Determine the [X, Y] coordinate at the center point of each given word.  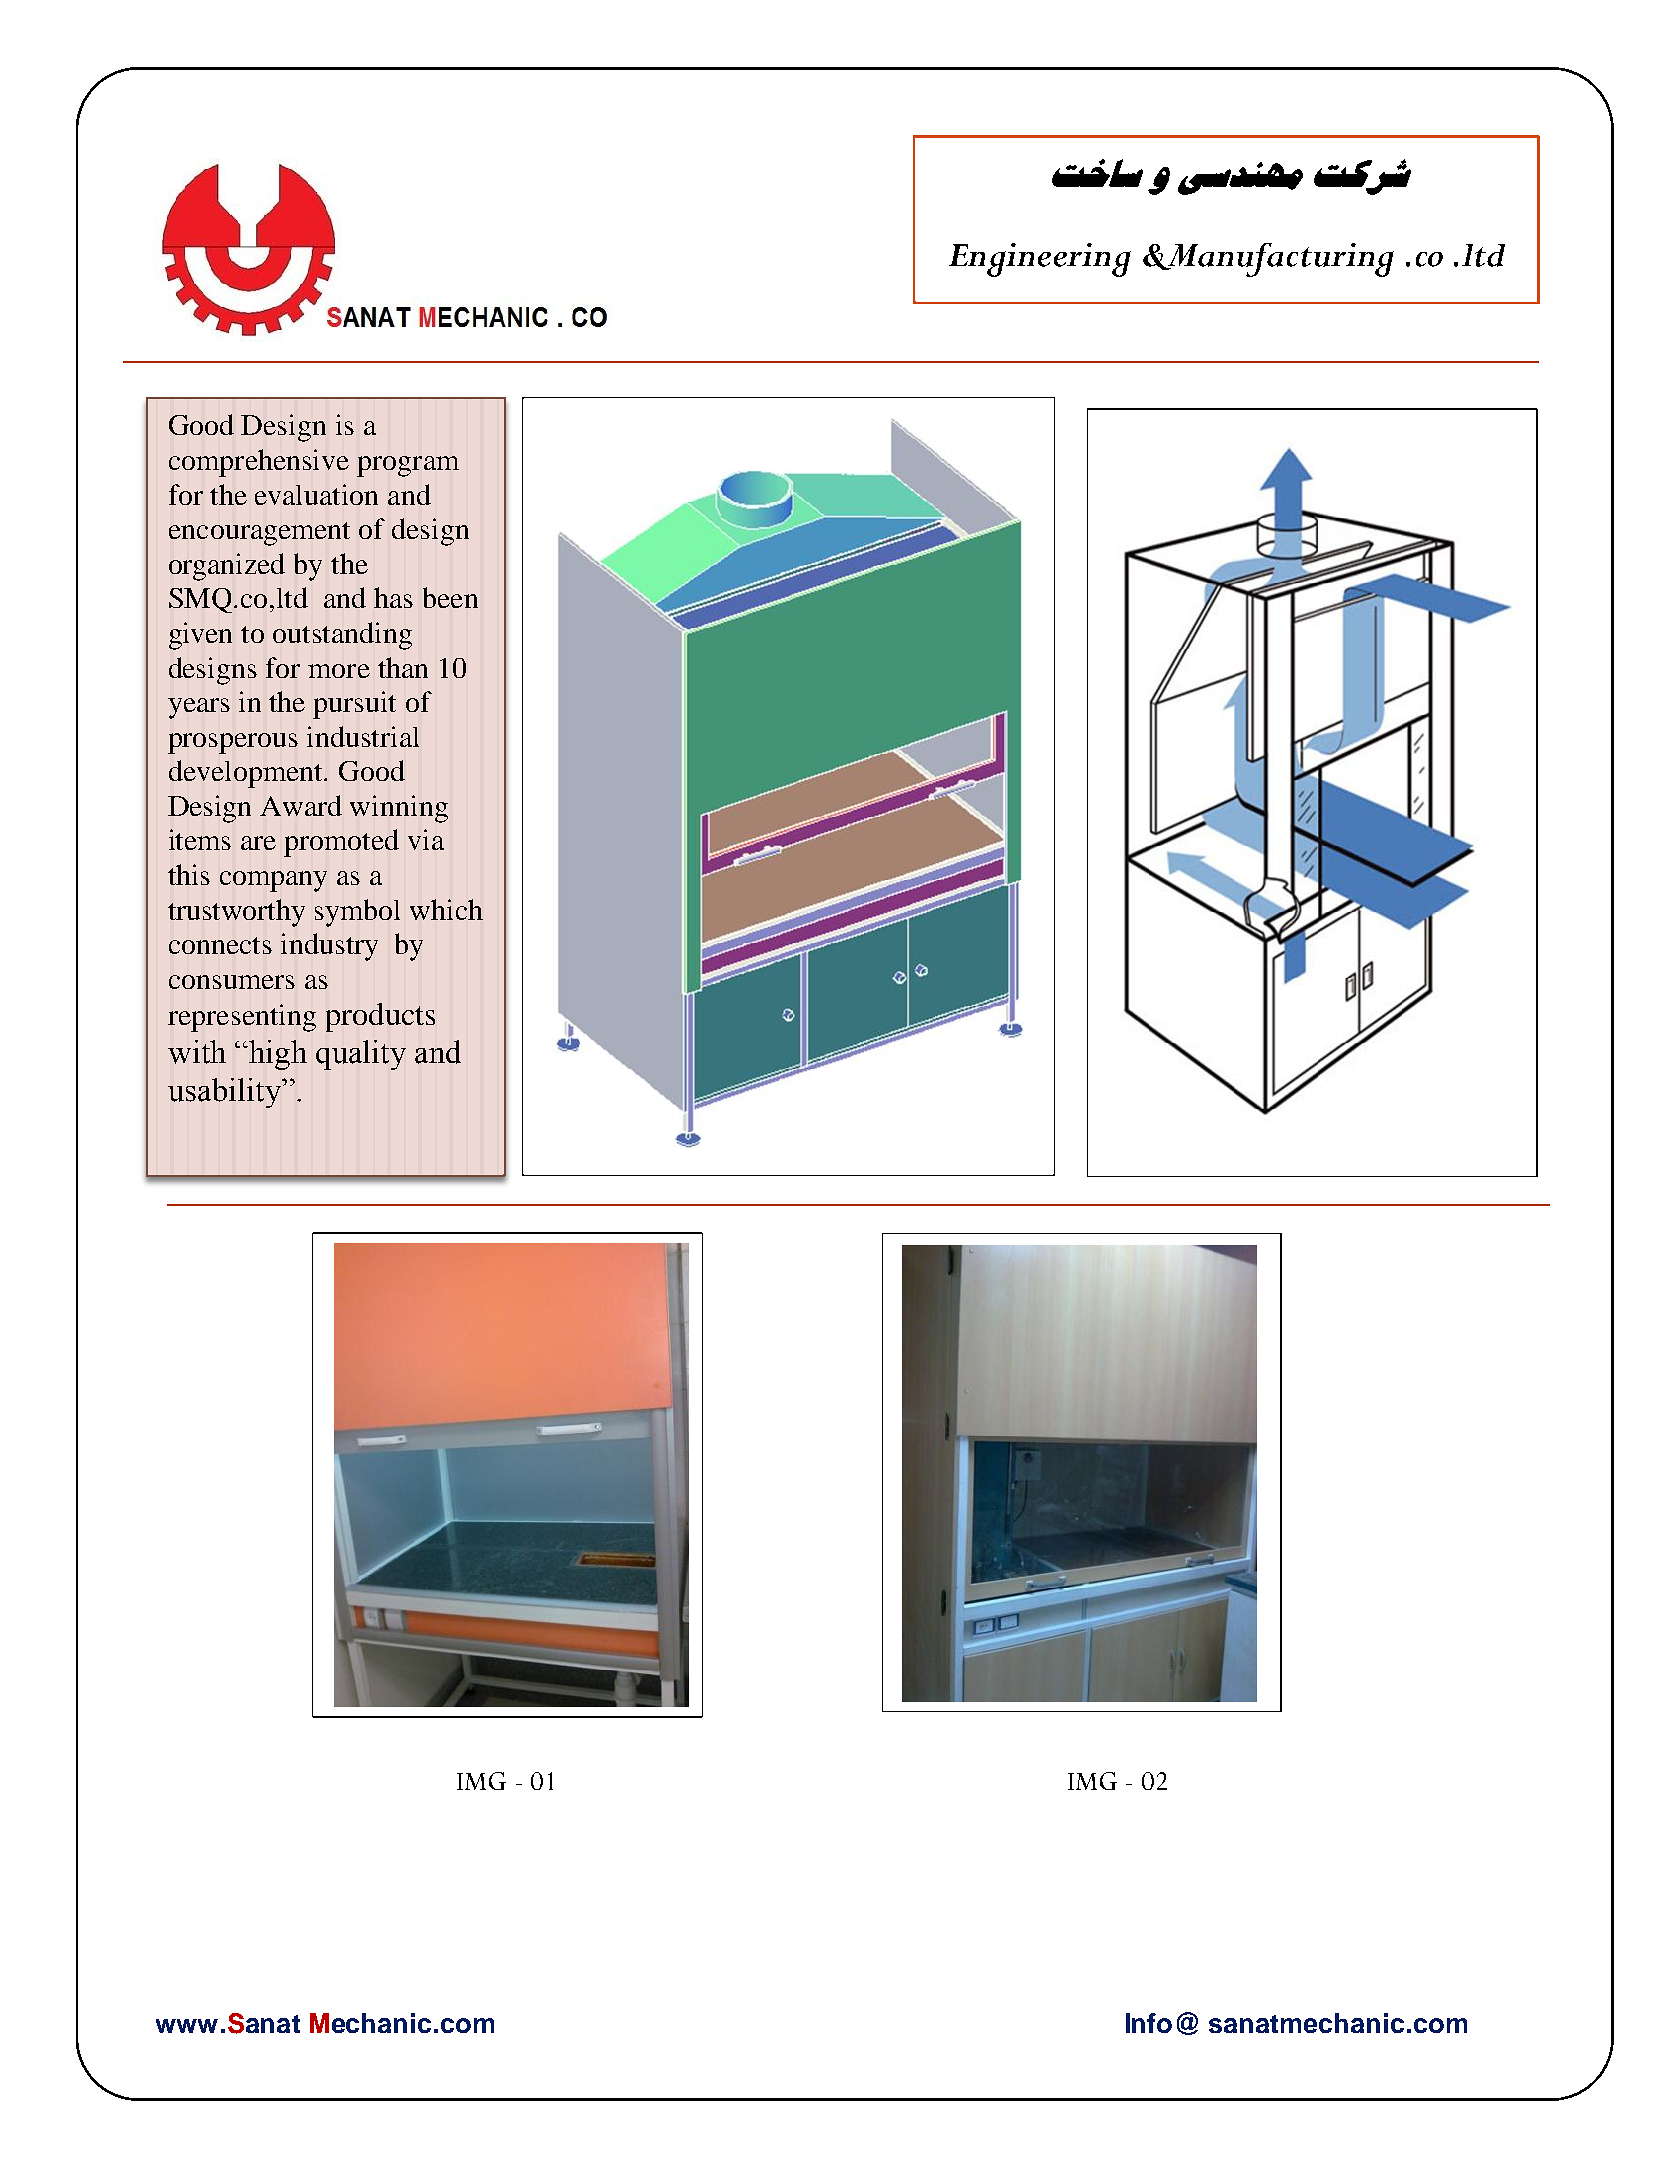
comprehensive [259, 463]
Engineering [1040, 260]
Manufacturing [1280, 260]
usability [226, 1093]
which [446, 909]
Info [1149, 2023]
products [380, 1017]
